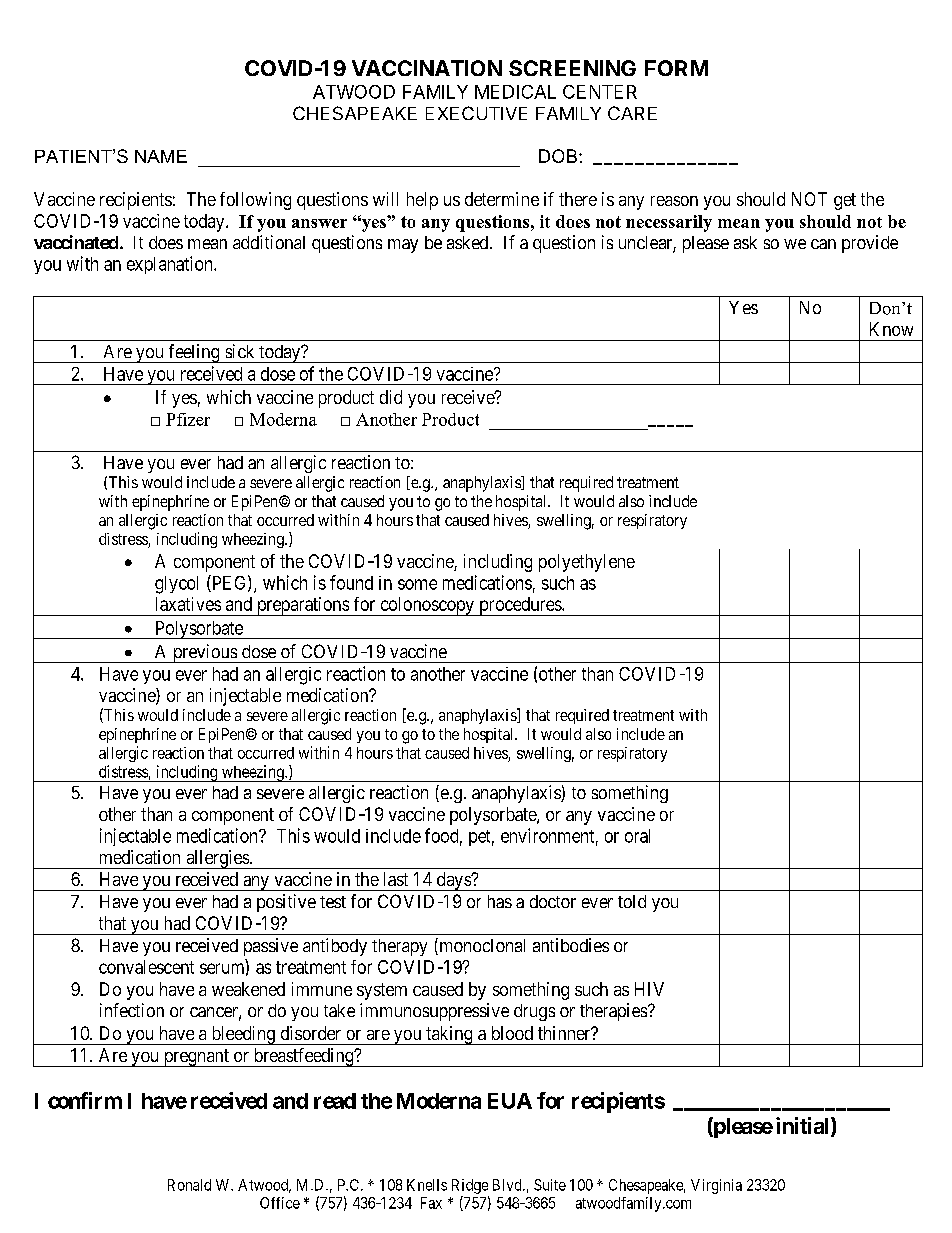 The height and width of the screenshot is (1233, 952). Describe the element at coordinates (587, 563) in the screenshot. I see `polyethylene` at that location.
